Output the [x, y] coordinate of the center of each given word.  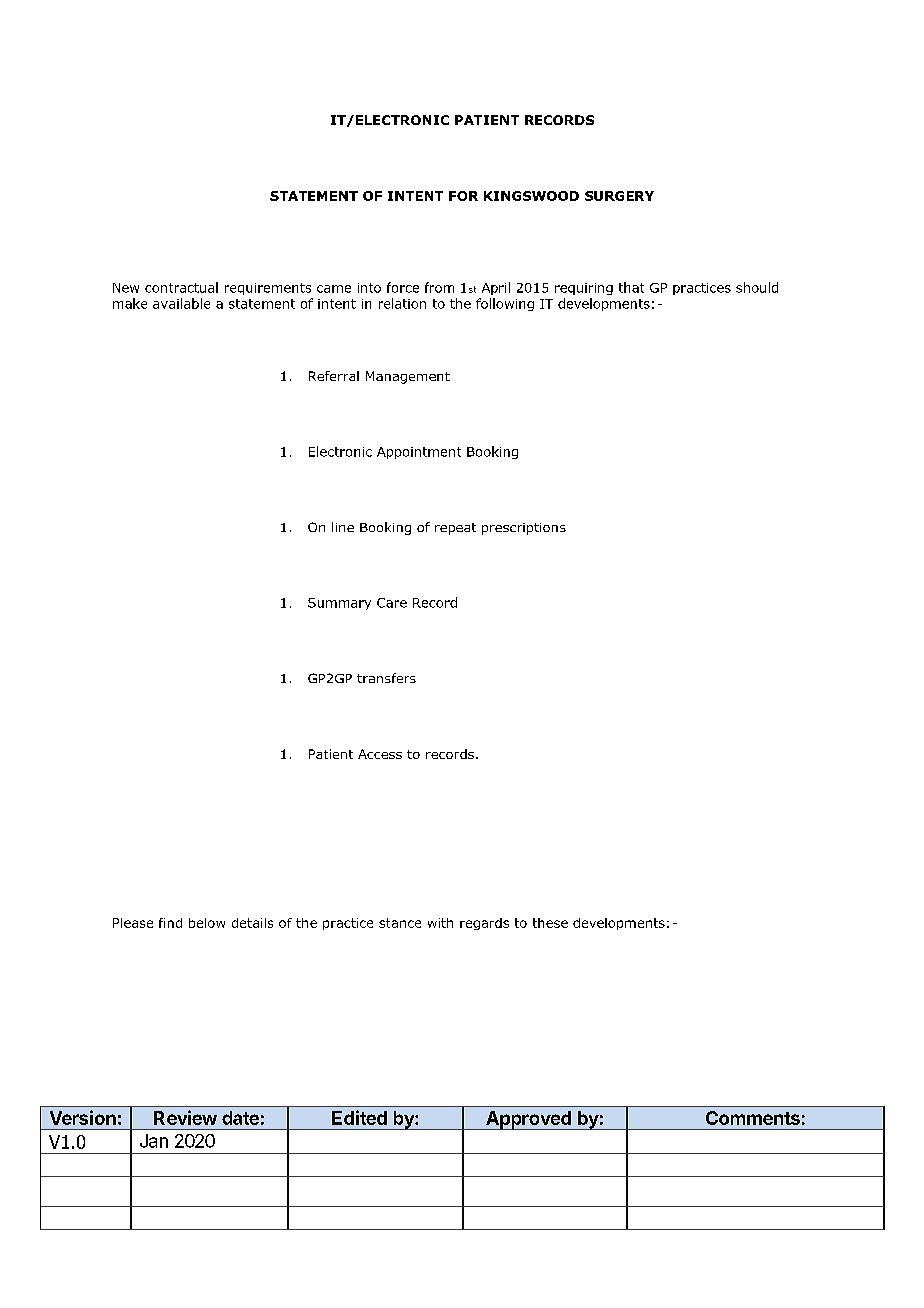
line [343, 527]
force [403, 287]
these [550, 923]
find [170, 923]
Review [185, 1117]
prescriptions [524, 529]
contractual [181, 287]
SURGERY [619, 196]
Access [380, 754]
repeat [455, 529]
